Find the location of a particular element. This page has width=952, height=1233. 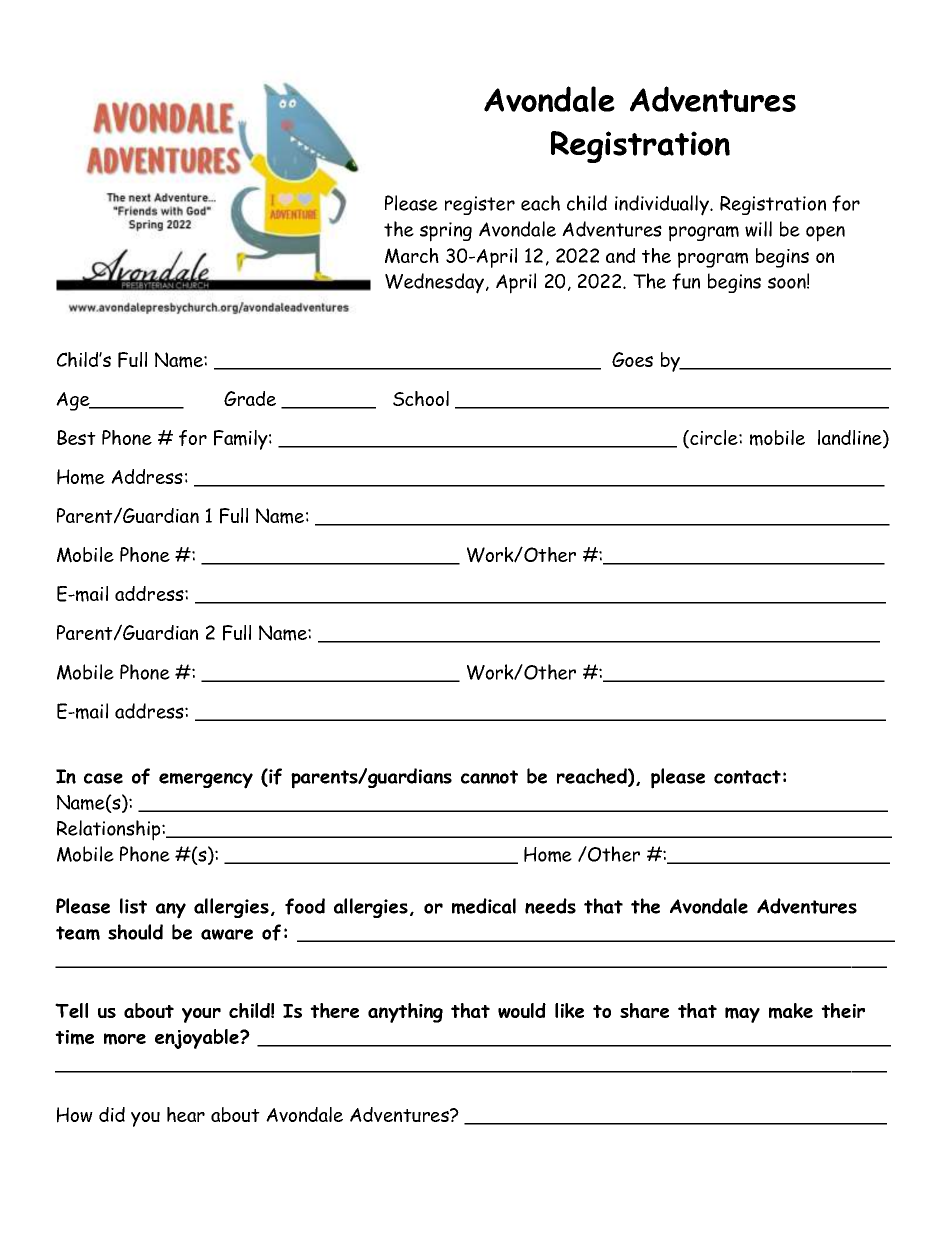

emergency is located at coordinates (206, 781).
